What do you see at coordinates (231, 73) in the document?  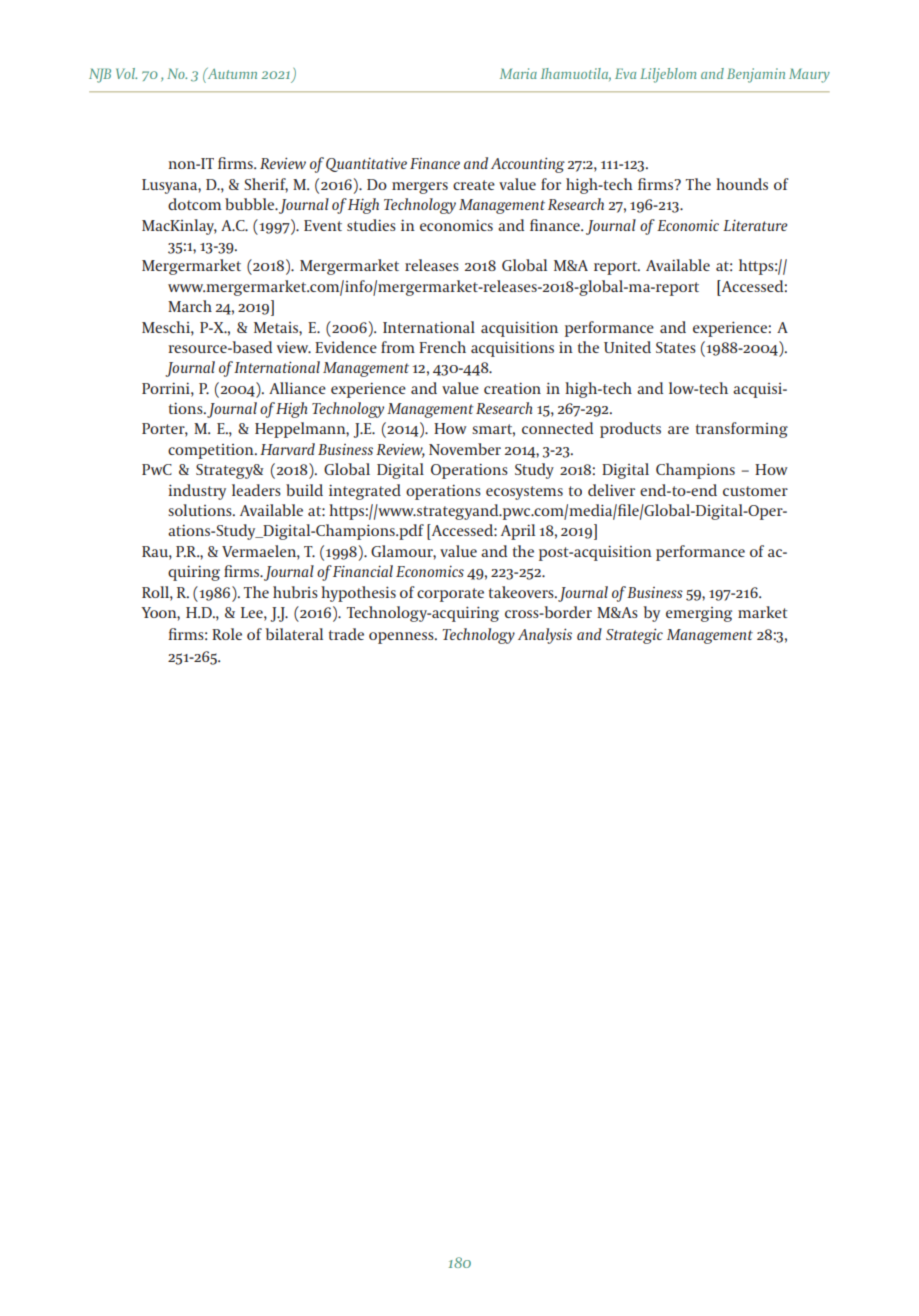 I see `Autumn` at bounding box center [231, 73].
